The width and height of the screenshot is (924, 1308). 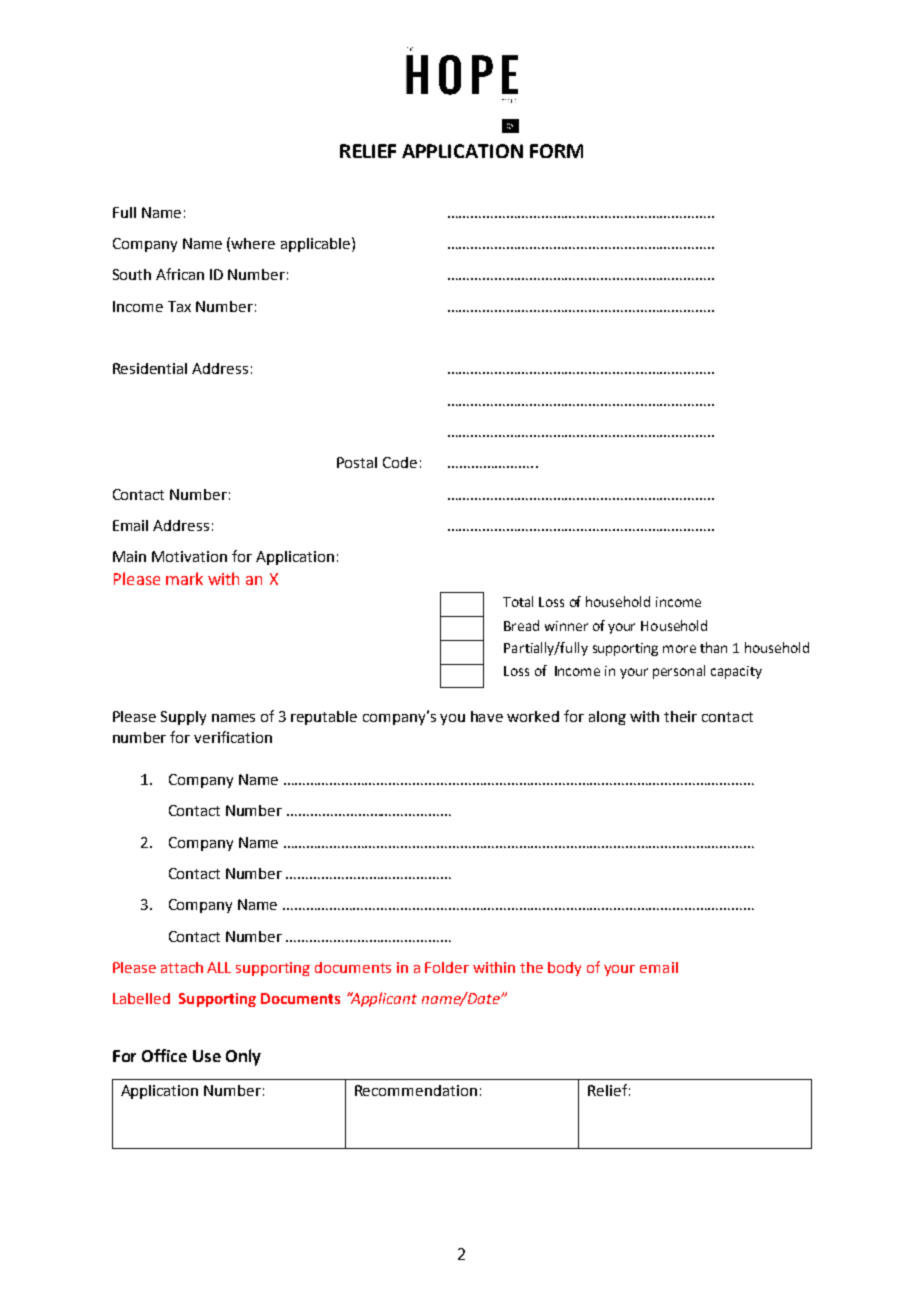 What do you see at coordinates (564, 969) in the screenshot?
I see `body` at bounding box center [564, 969].
